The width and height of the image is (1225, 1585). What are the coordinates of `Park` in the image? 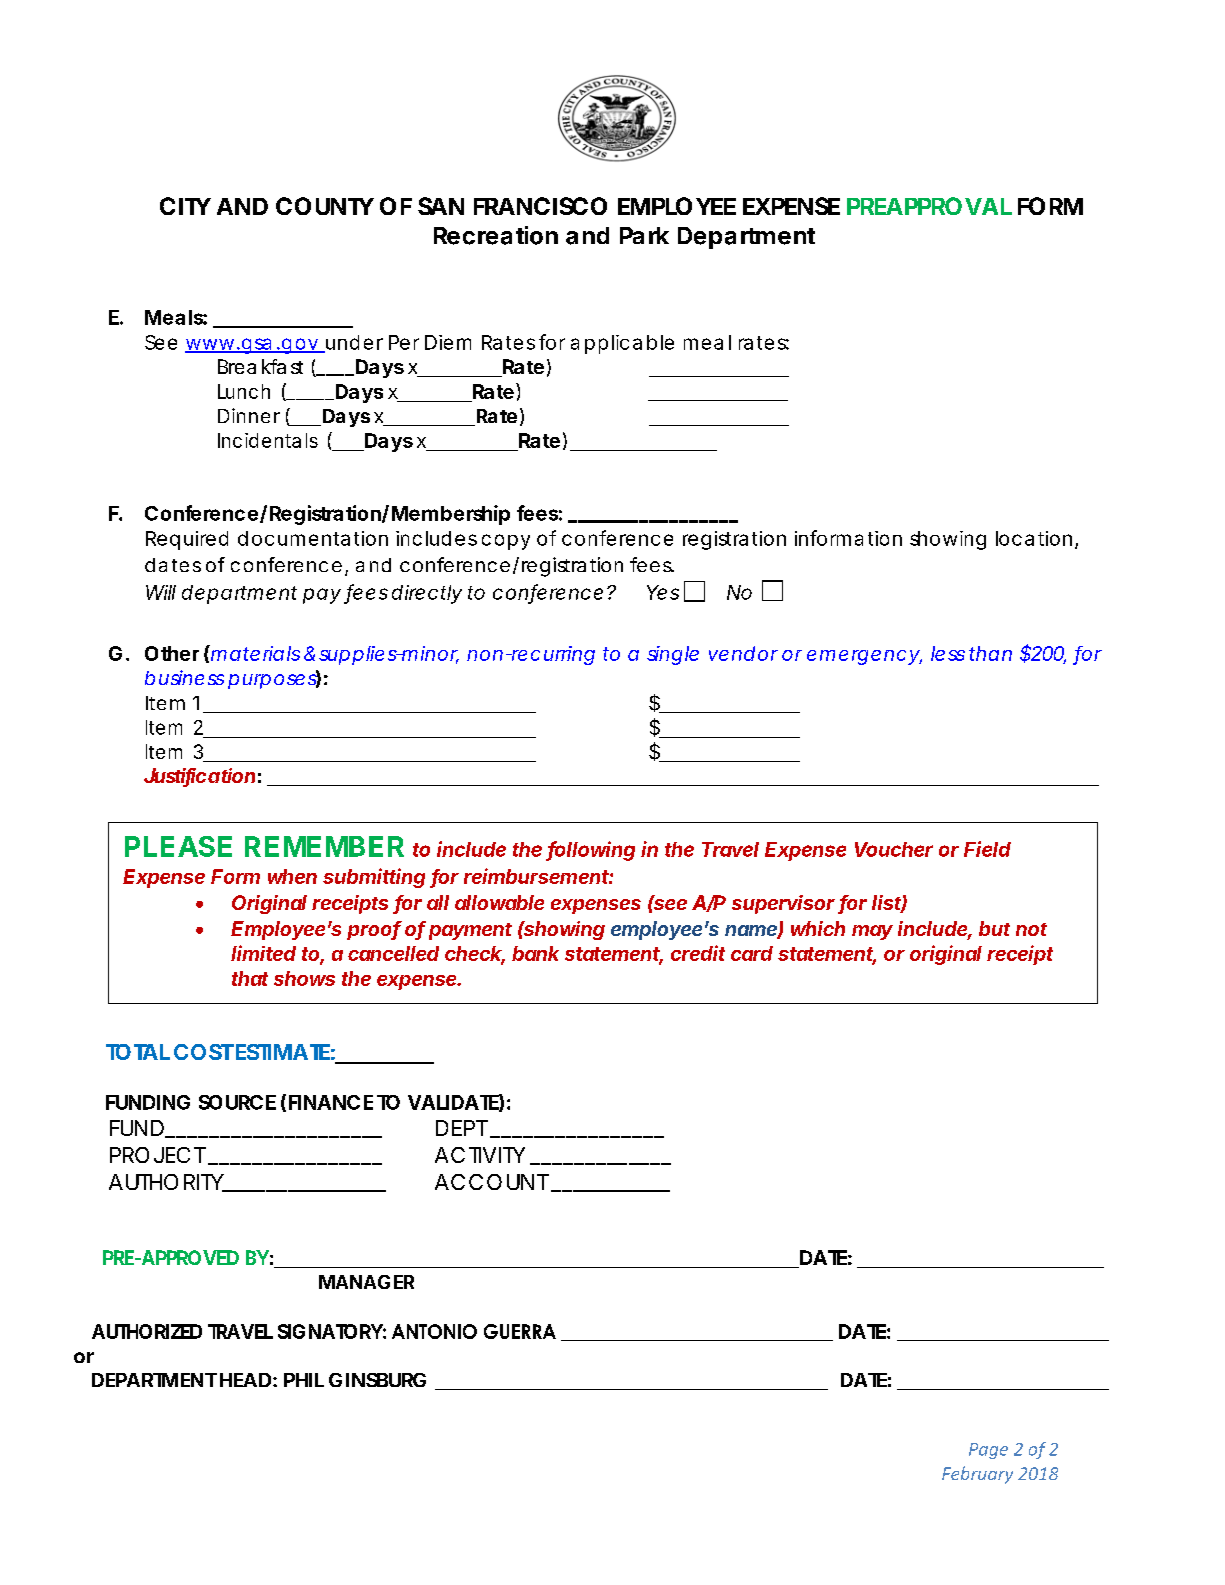 It's located at (644, 235).
